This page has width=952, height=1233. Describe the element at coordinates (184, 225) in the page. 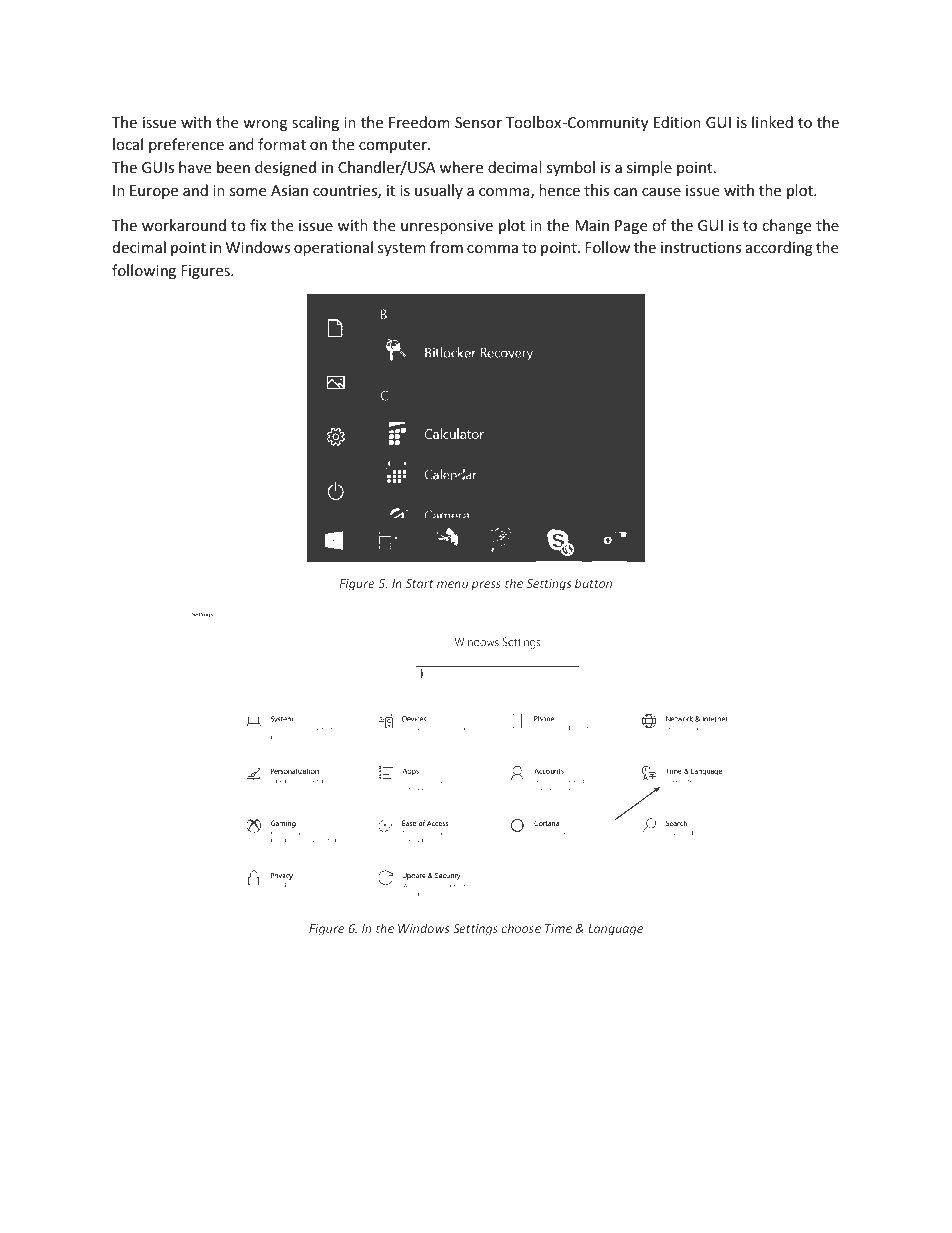

I see `workaround` at that location.
